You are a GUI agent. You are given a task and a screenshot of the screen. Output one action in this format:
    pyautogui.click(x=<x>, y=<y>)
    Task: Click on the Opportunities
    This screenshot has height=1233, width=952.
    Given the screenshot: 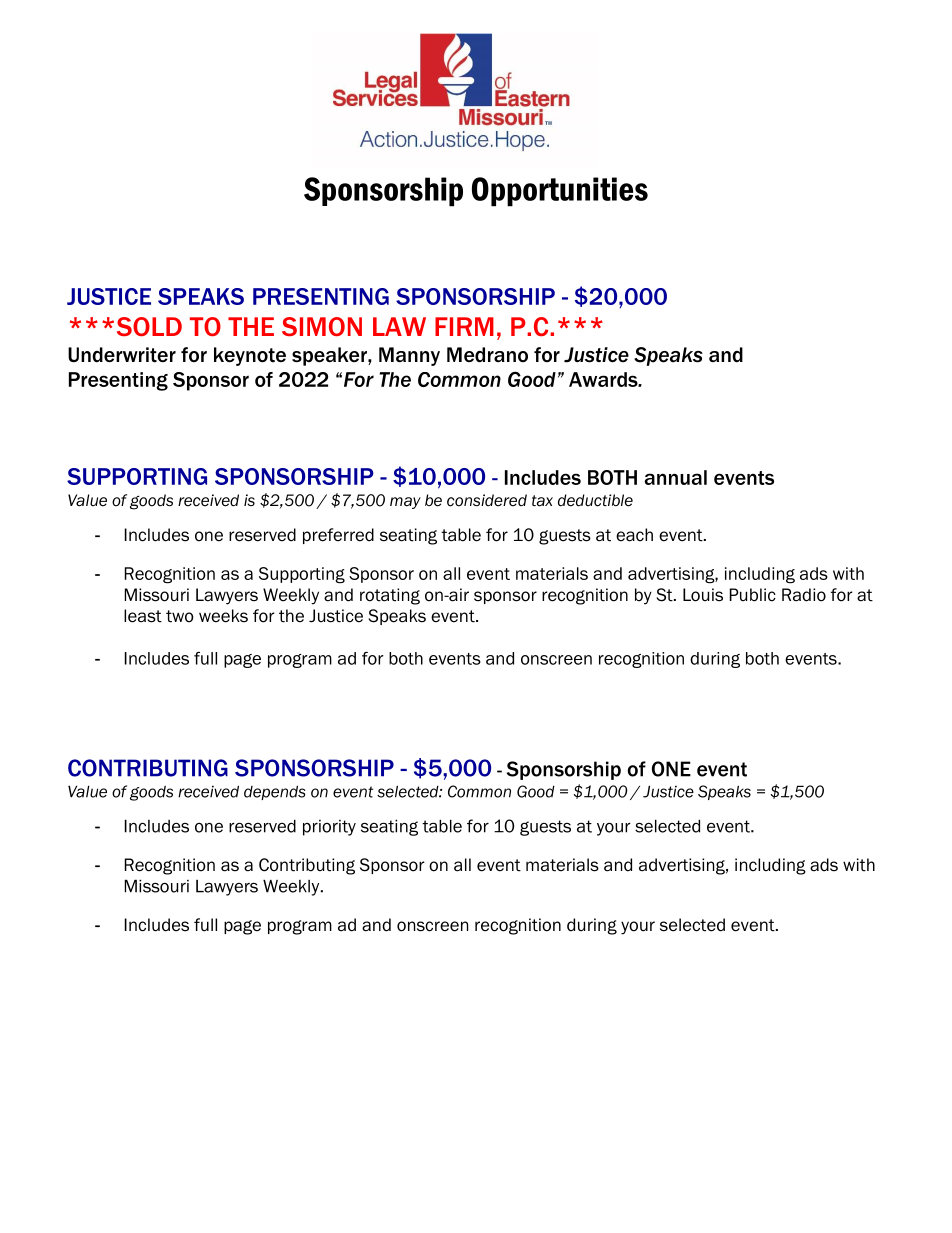 What is the action you would take?
    pyautogui.click(x=560, y=192)
